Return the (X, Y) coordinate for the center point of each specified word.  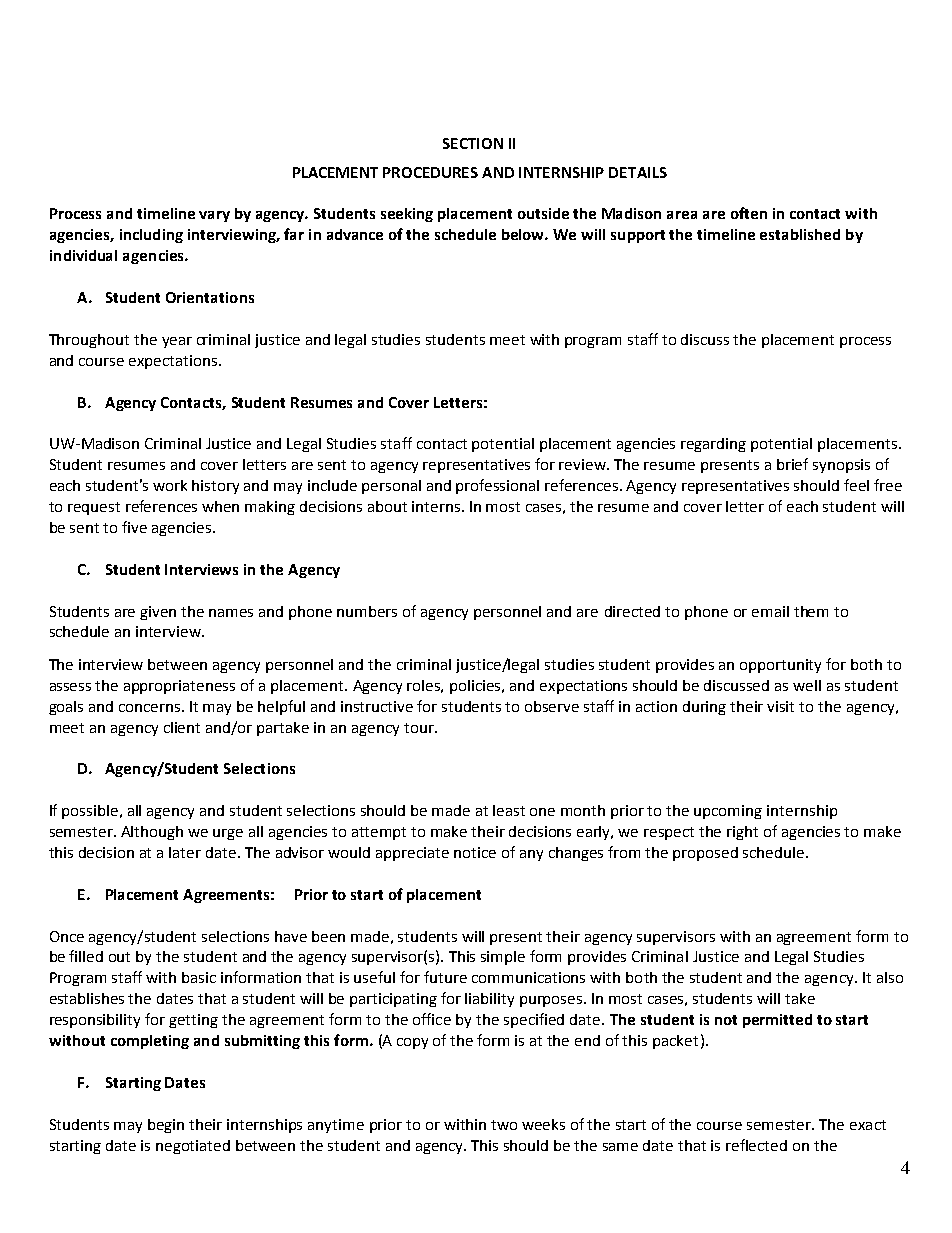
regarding (713, 445)
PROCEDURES (430, 172)
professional (497, 486)
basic (199, 977)
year (177, 342)
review (583, 464)
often (749, 213)
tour (420, 728)
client (182, 727)
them (811, 611)
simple (503, 958)
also (890, 977)
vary (214, 216)
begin (166, 1126)
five (134, 527)
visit (780, 706)
